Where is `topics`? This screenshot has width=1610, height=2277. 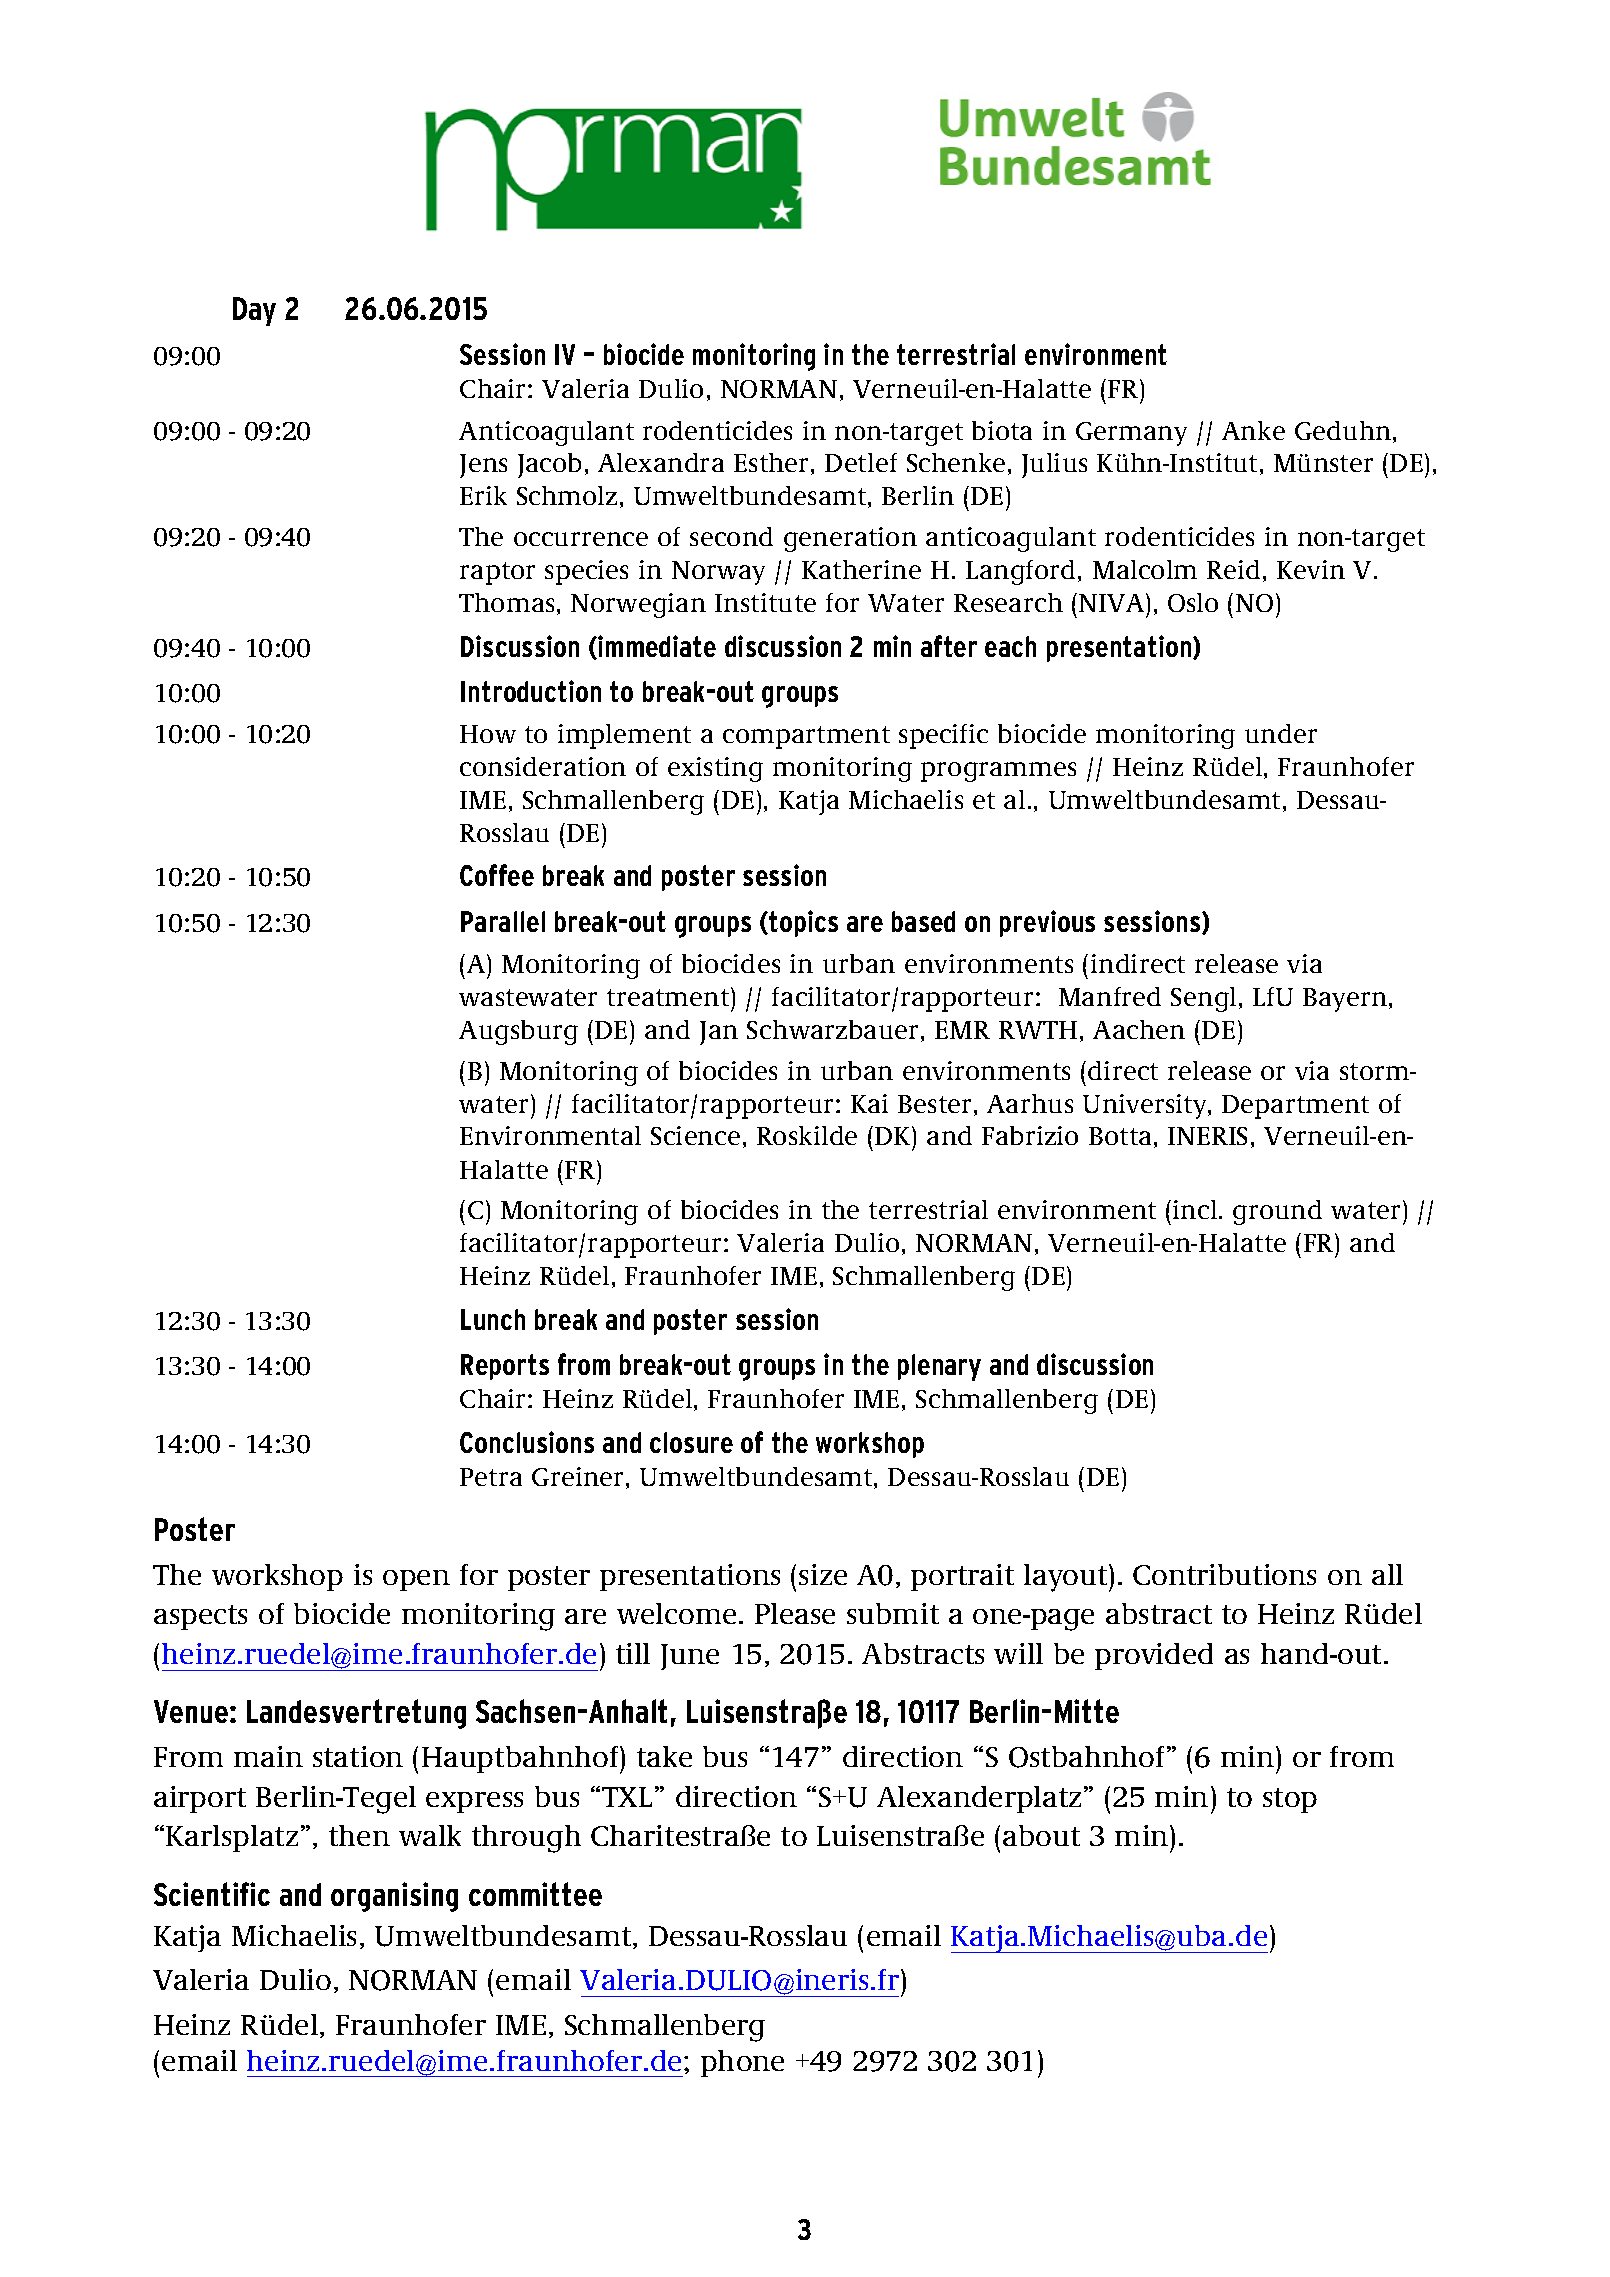 topics is located at coordinates (802, 923).
